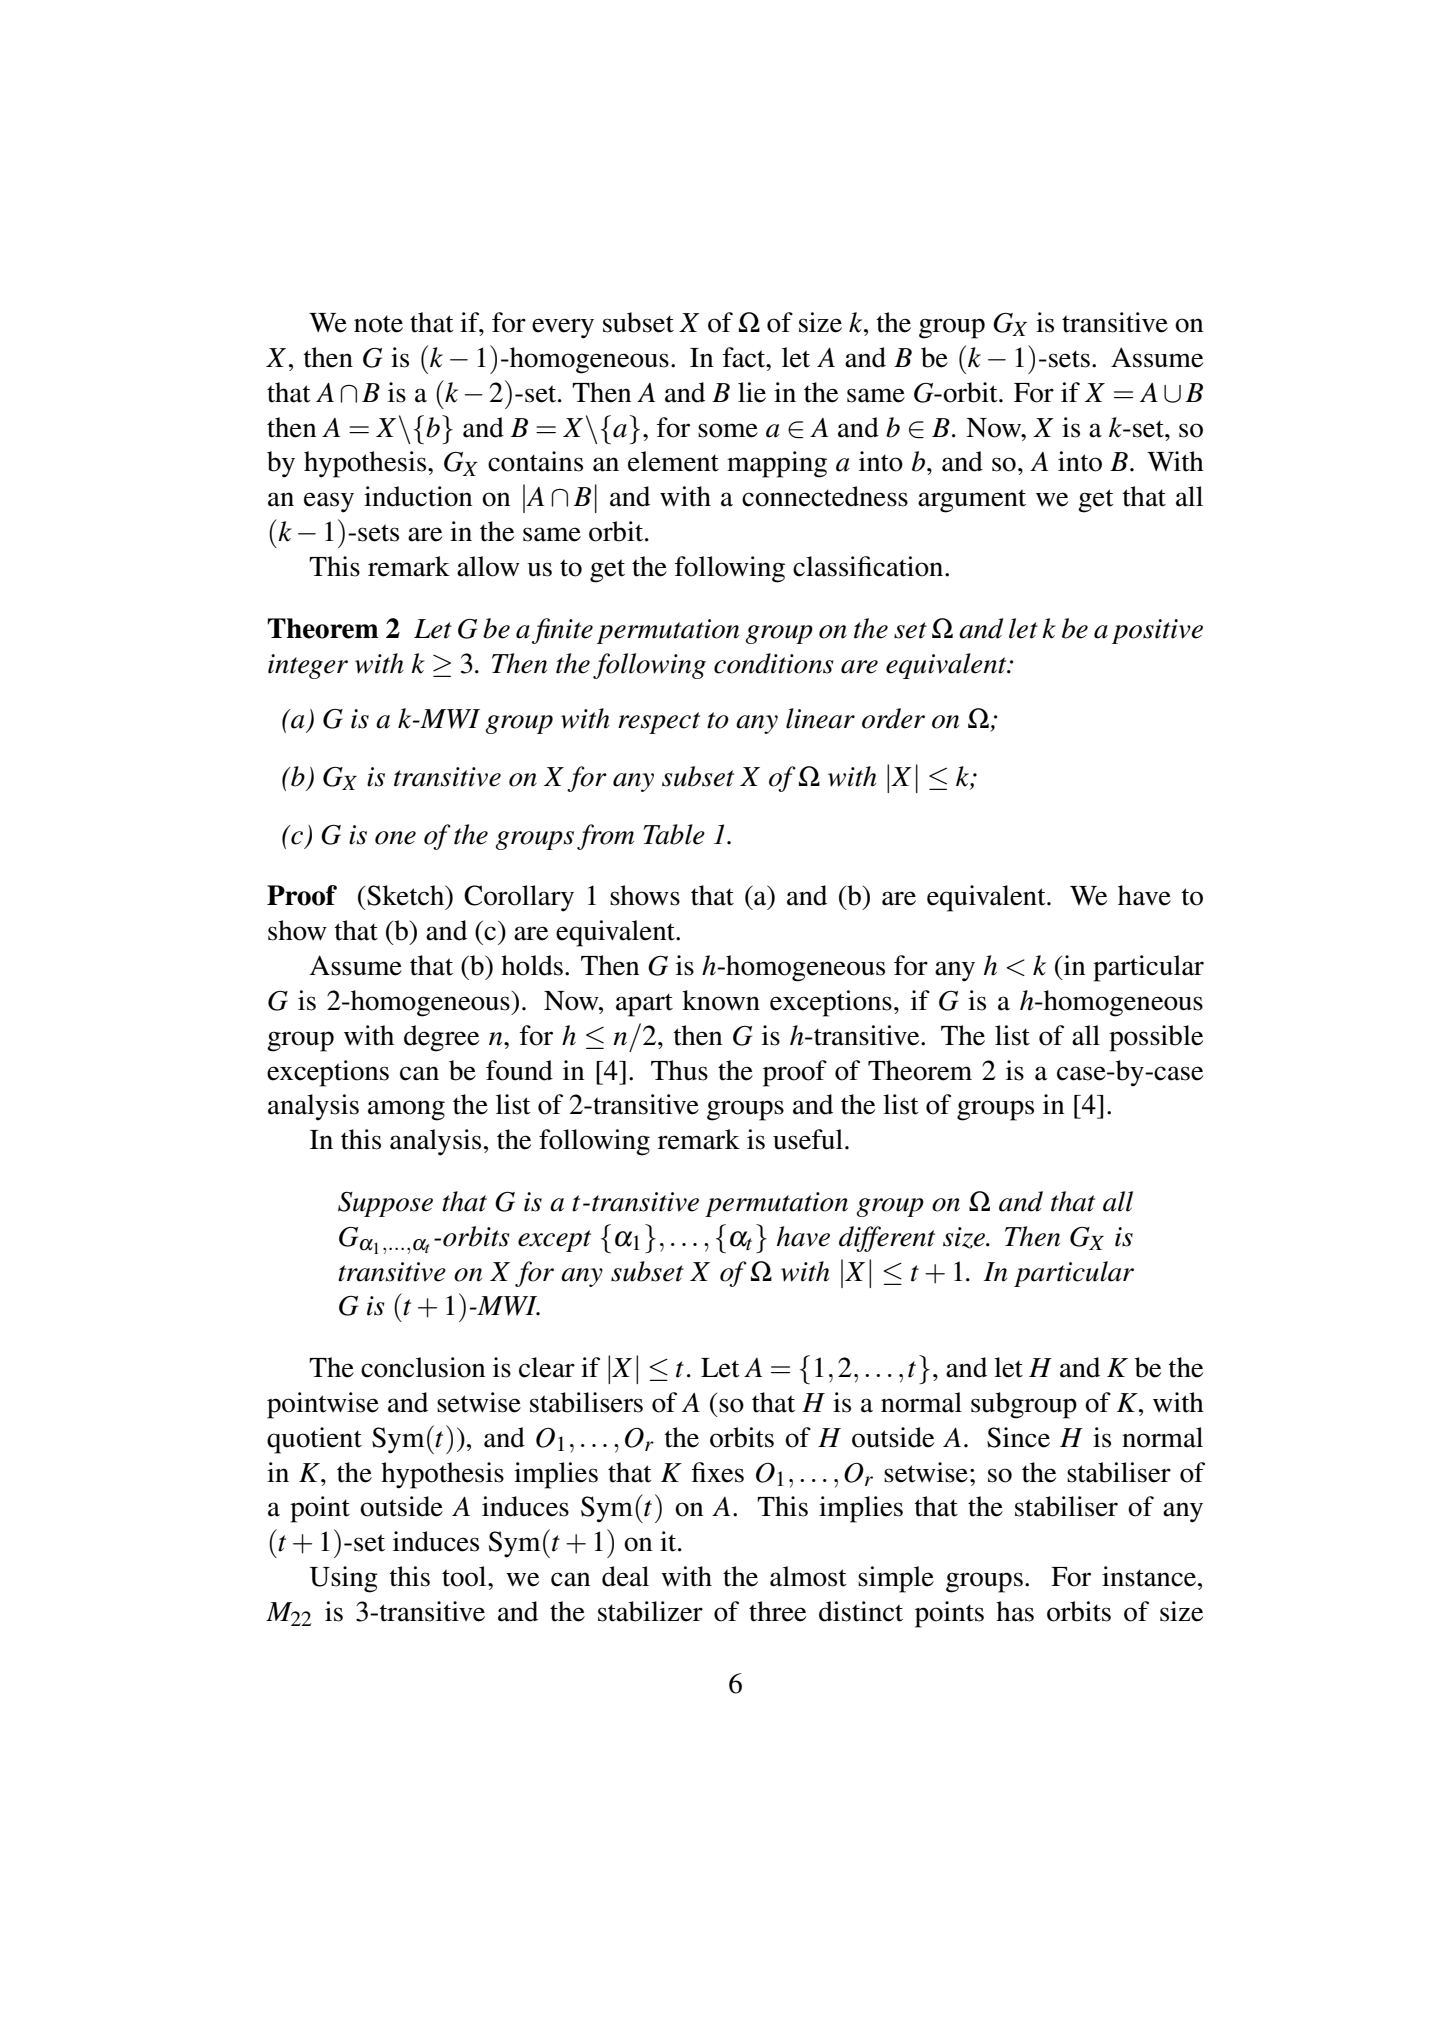 The width and height of the screenshot is (1435, 2030). I want to click on fact, so click(745, 357).
